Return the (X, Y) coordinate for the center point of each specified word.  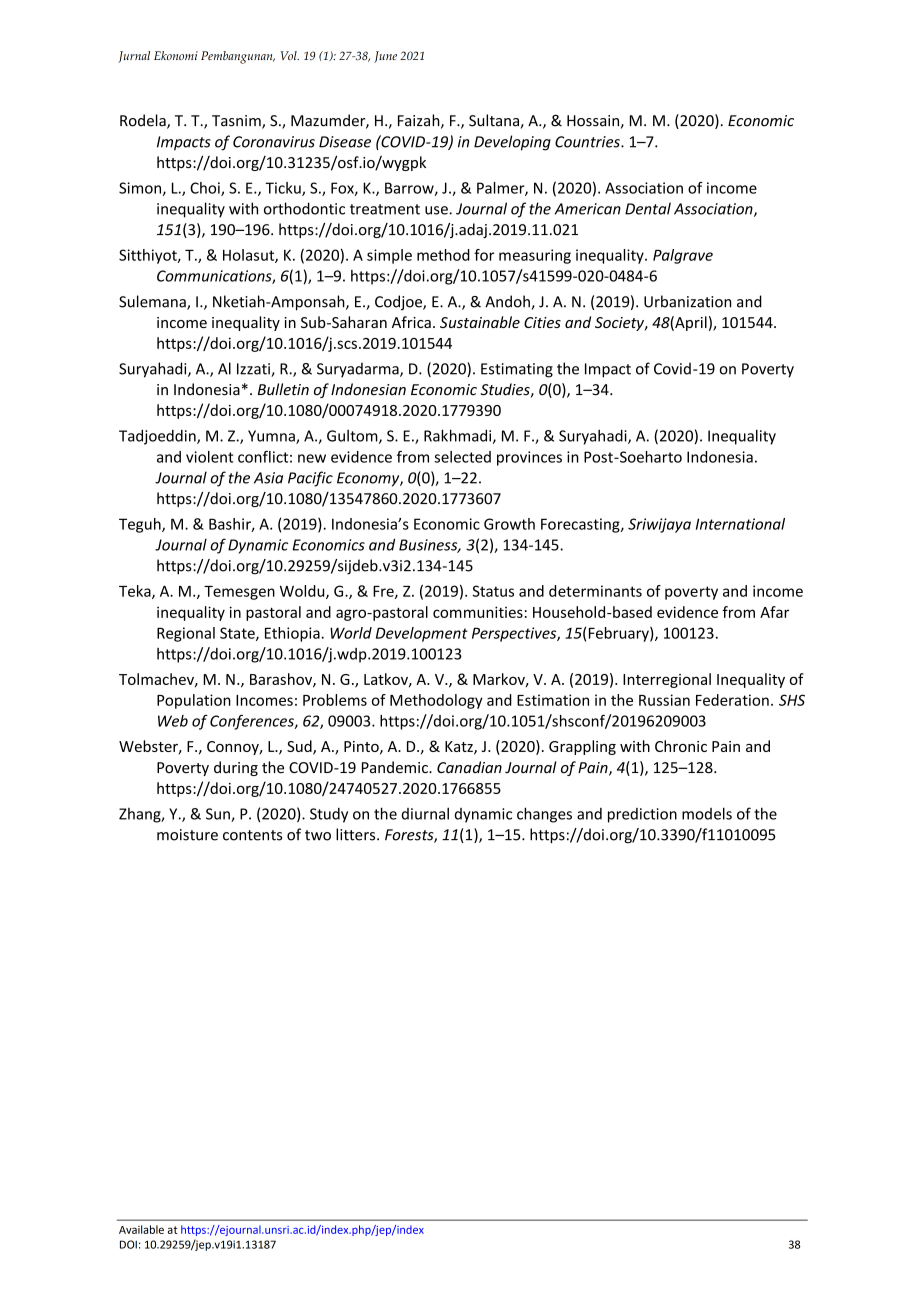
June (385, 57)
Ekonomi (176, 55)
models (707, 813)
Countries (588, 142)
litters (357, 834)
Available (141, 1229)
